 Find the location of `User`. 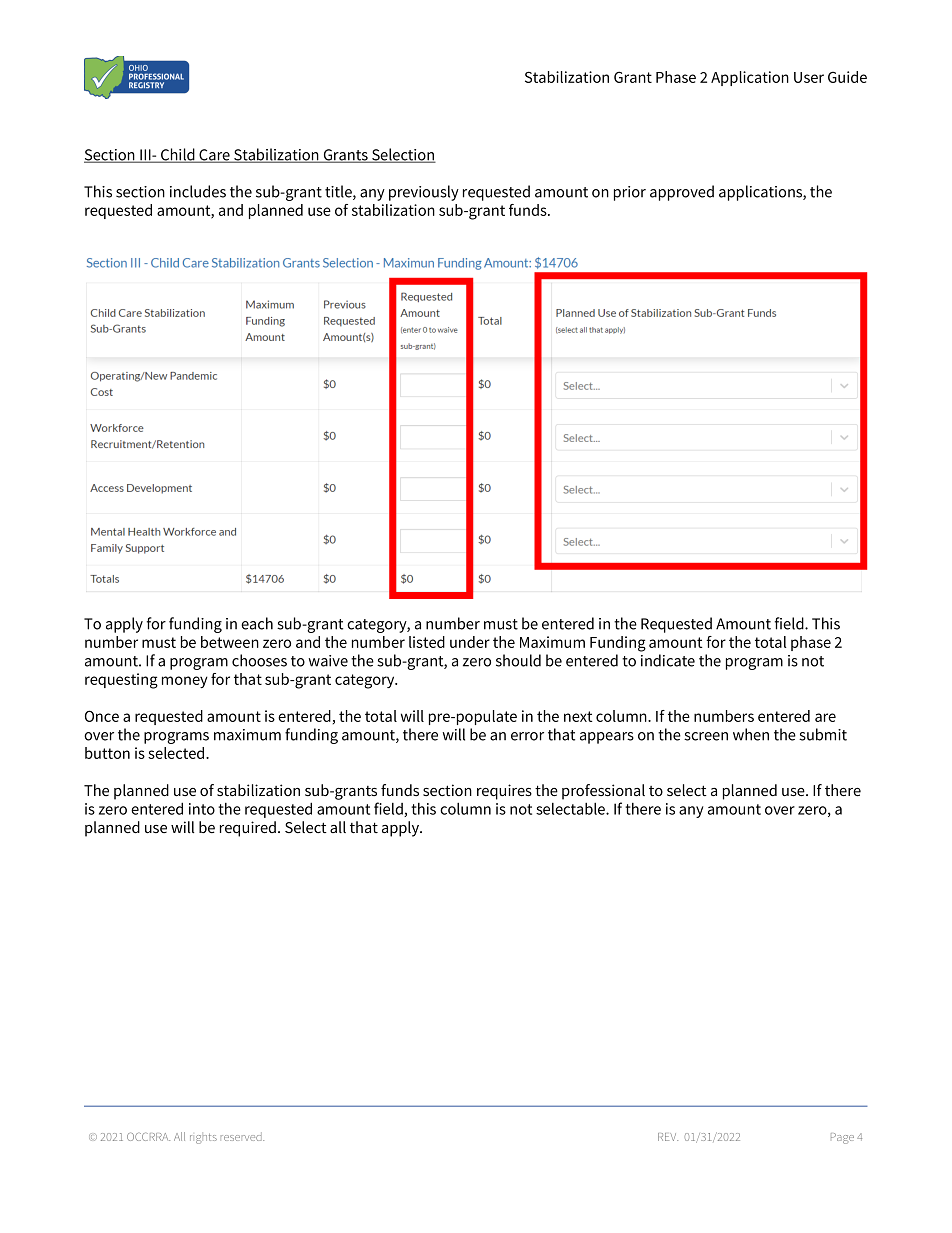

User is located at coordinates (809, 77).
